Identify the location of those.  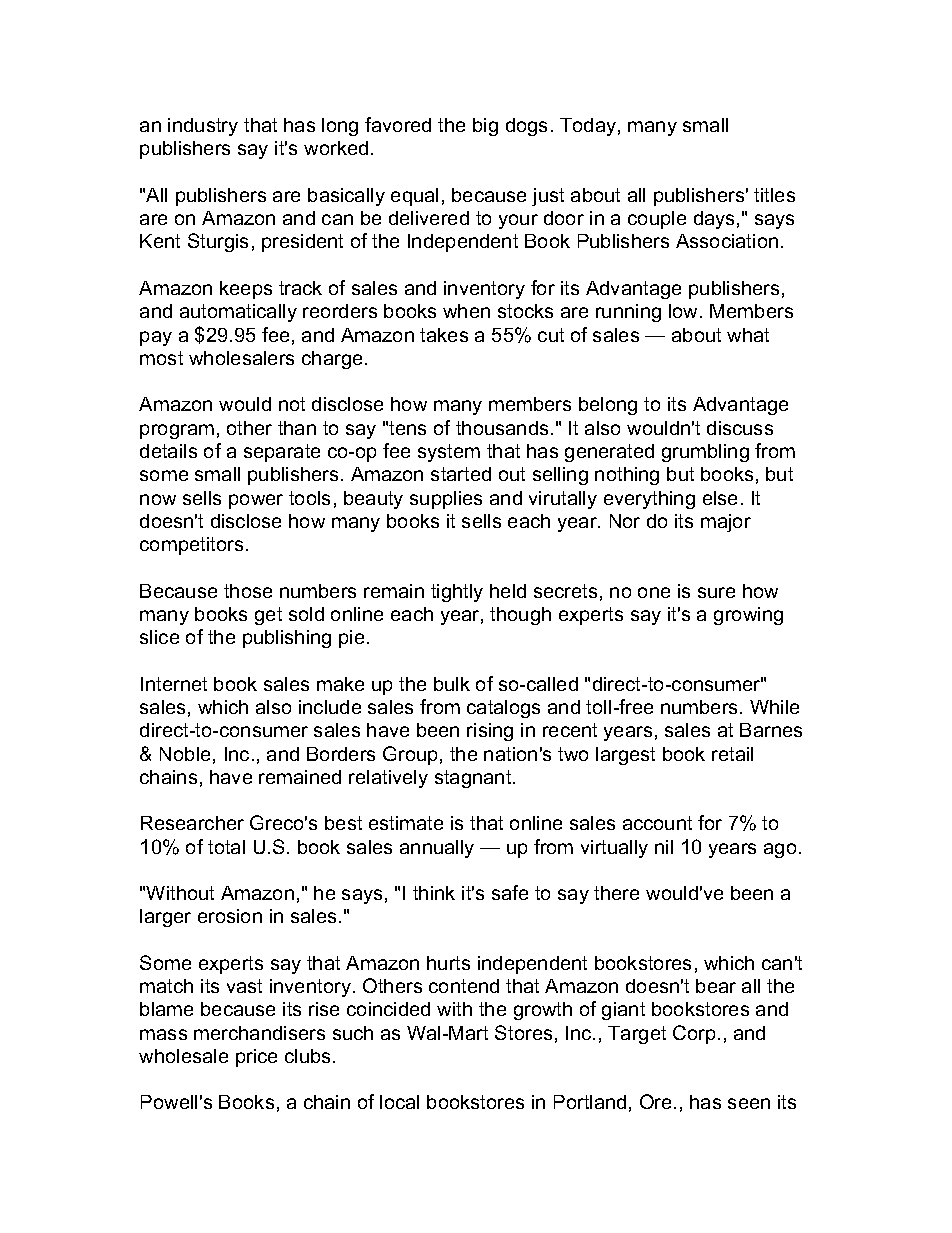
(248, 591).
